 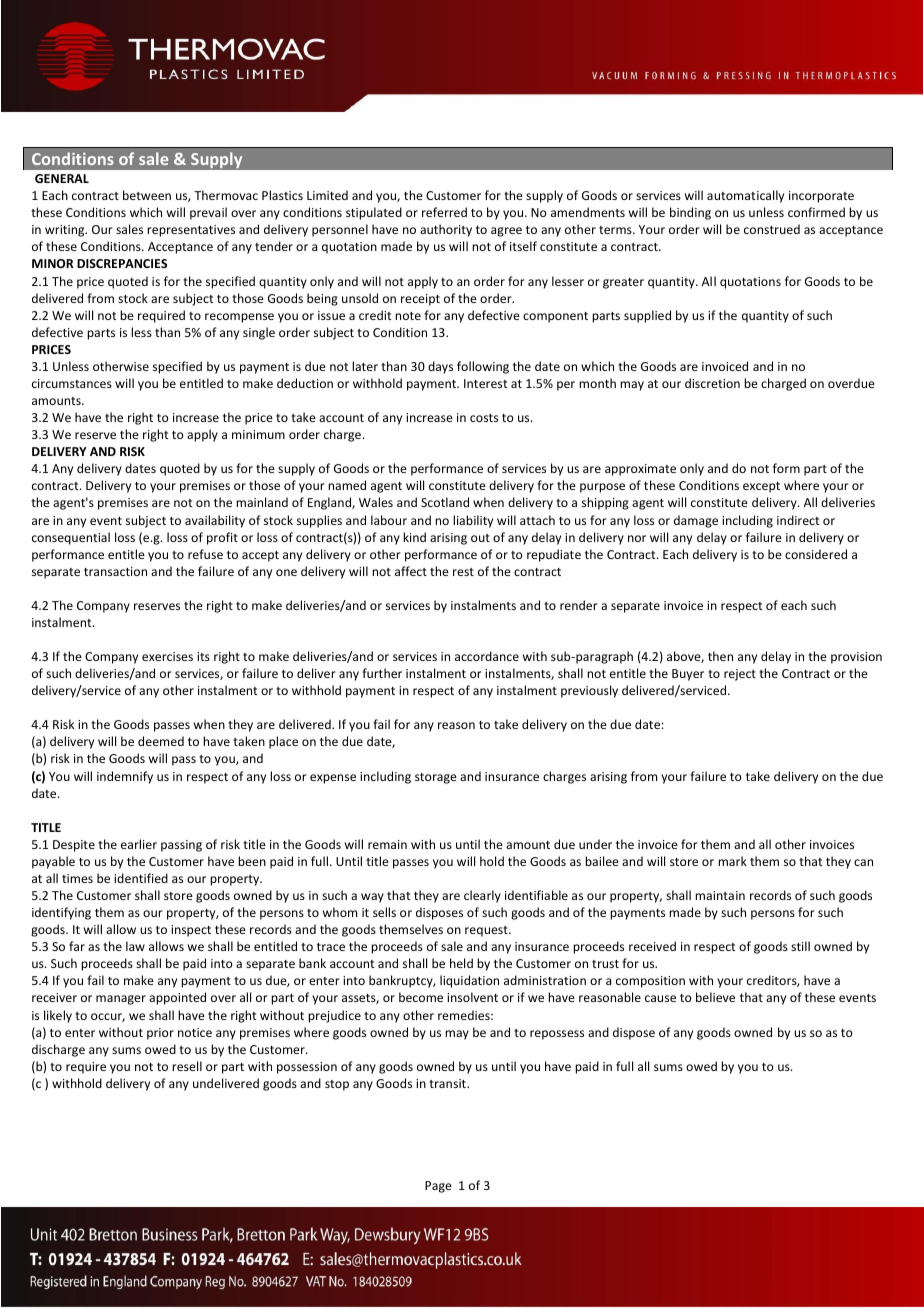 What do you see at coordinates (187, 1066) in the screenshot?
I see `resell` at bounding box center [187, 1066].
